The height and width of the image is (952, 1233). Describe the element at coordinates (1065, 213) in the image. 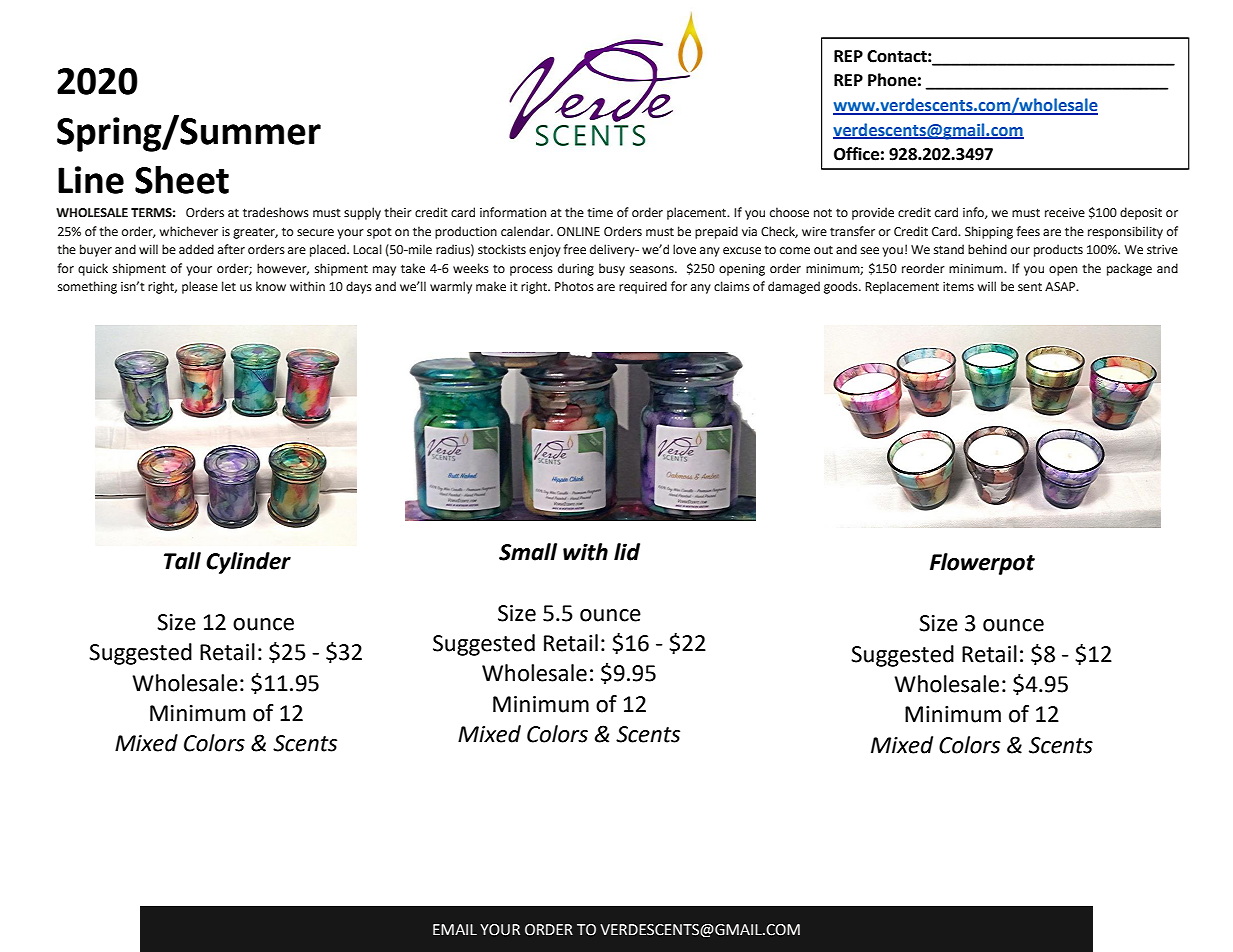

I see `receive` at that location.
